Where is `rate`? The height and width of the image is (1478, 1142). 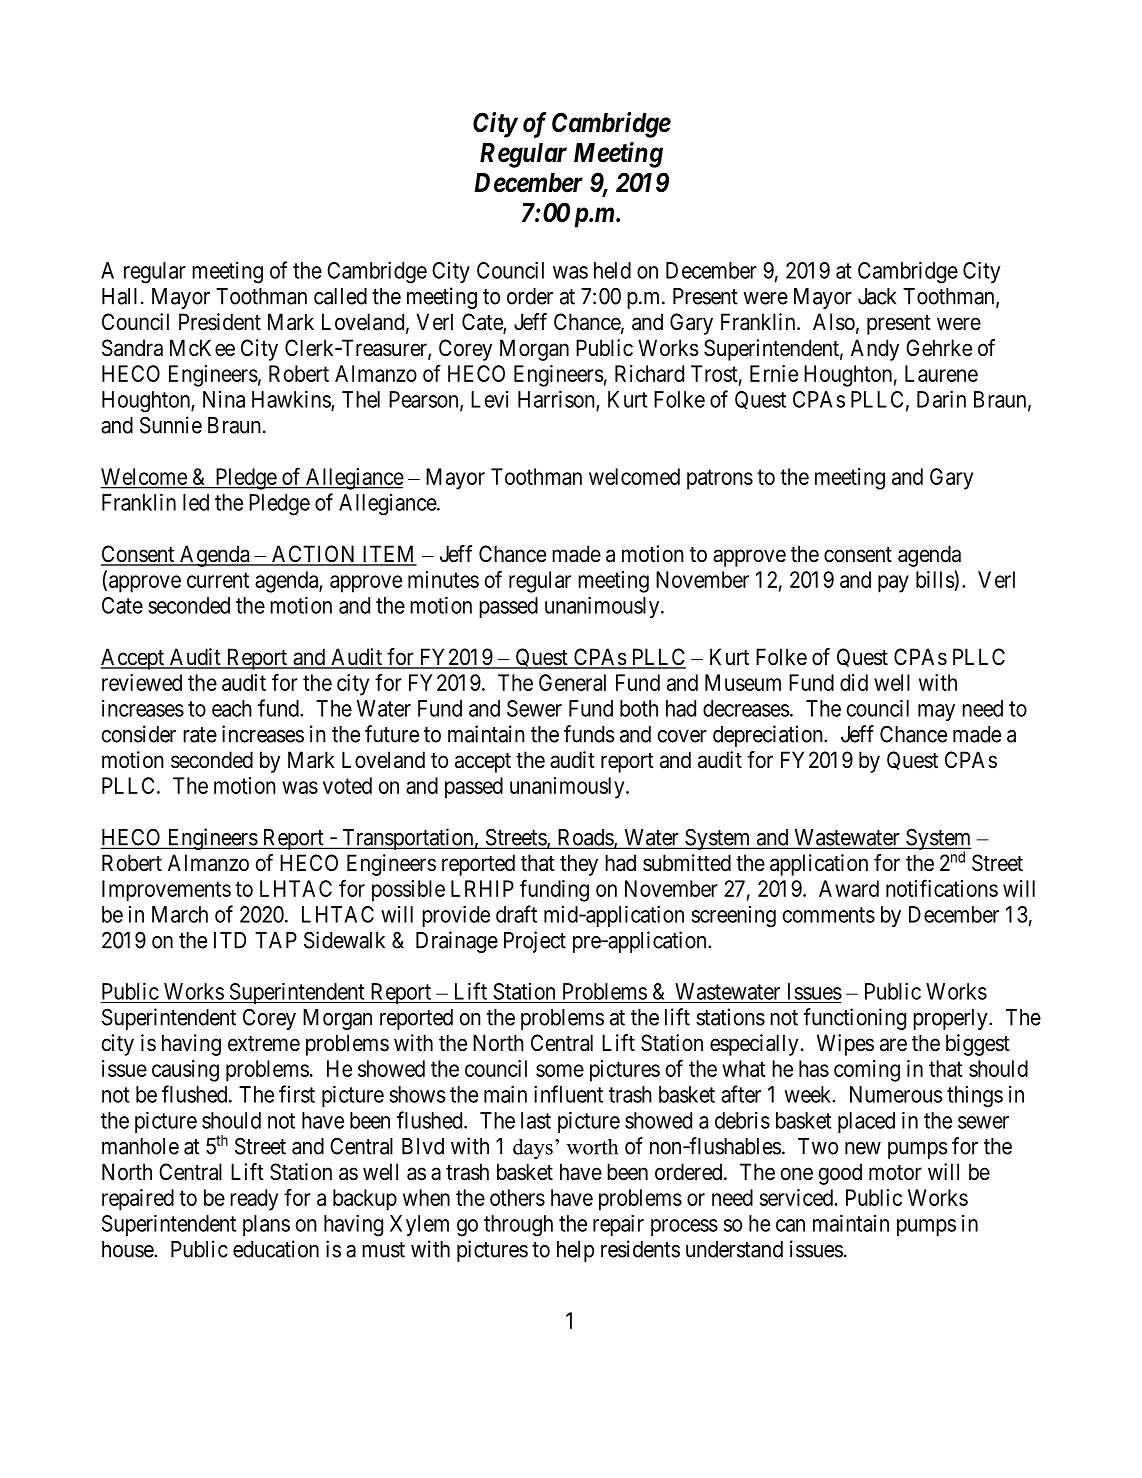
rate is located at coordinates (200, 735).
